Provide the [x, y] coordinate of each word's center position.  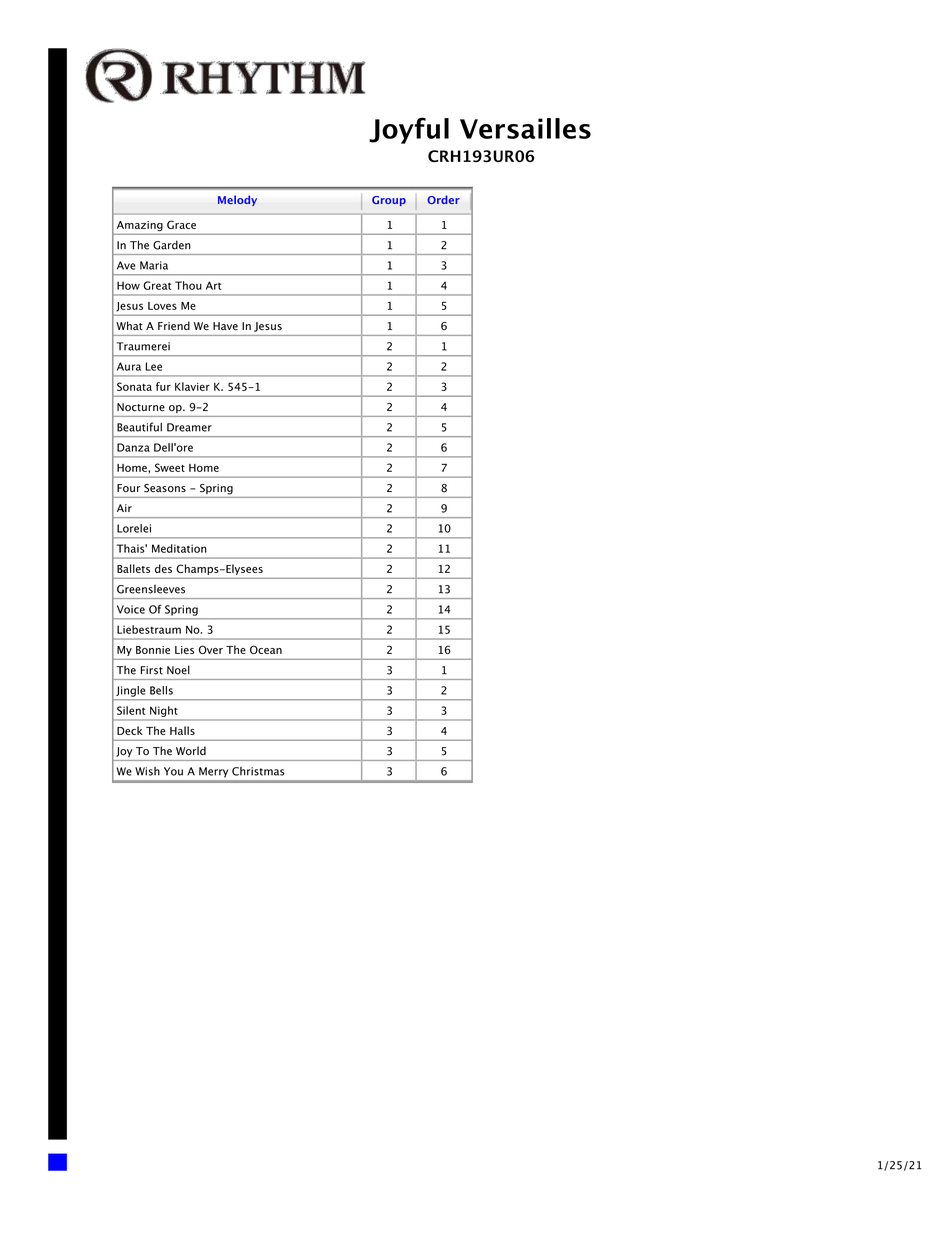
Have [225, 326]
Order [443, 199]
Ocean [266, 649]
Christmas [258, 771]
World [191, 751]
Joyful [409, 130]
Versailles [525, 128]
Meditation [179, 548]
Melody [237, 200]
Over [211, 649]
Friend [174, 326]
